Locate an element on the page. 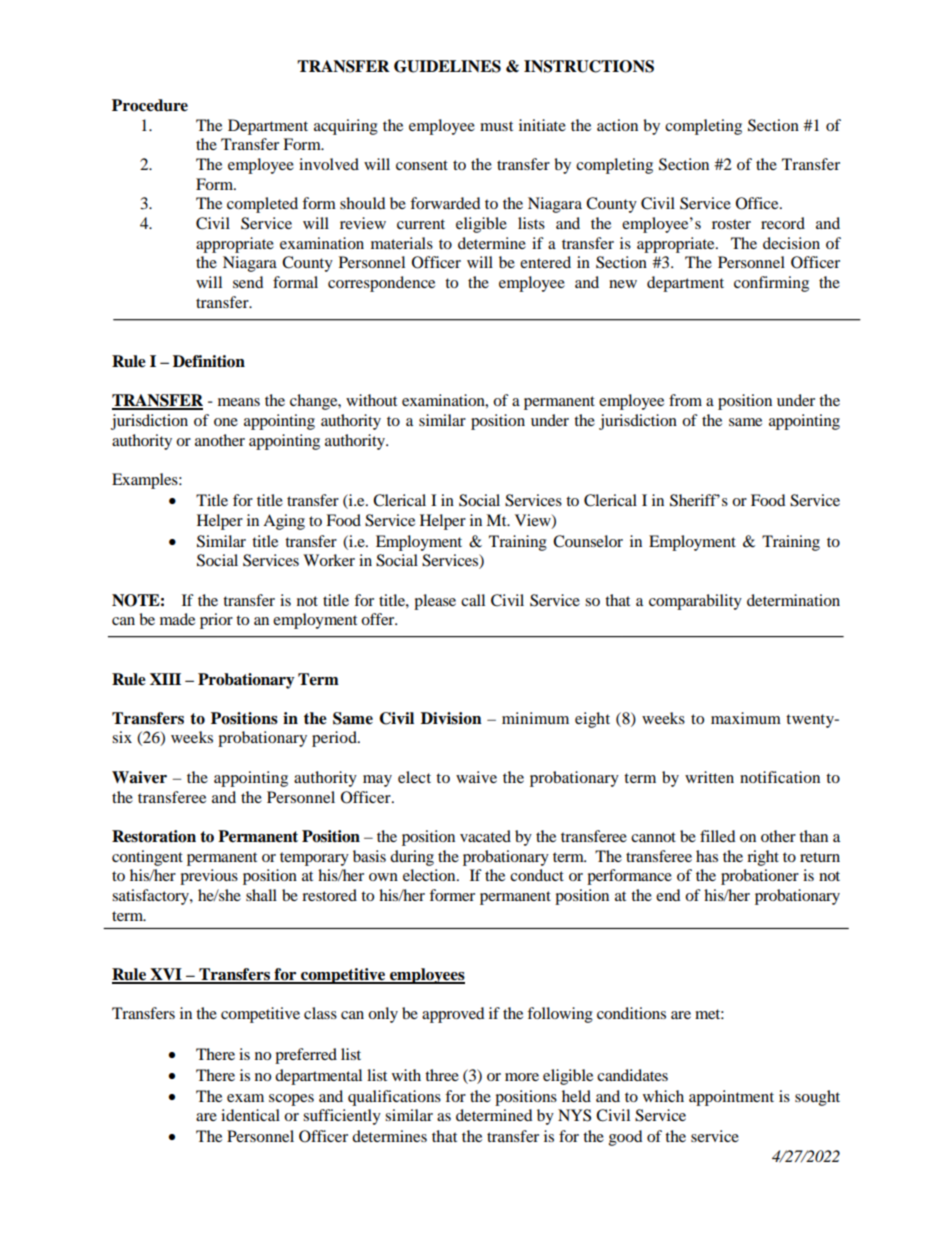  identical is located at coordinates (250, 1115).
